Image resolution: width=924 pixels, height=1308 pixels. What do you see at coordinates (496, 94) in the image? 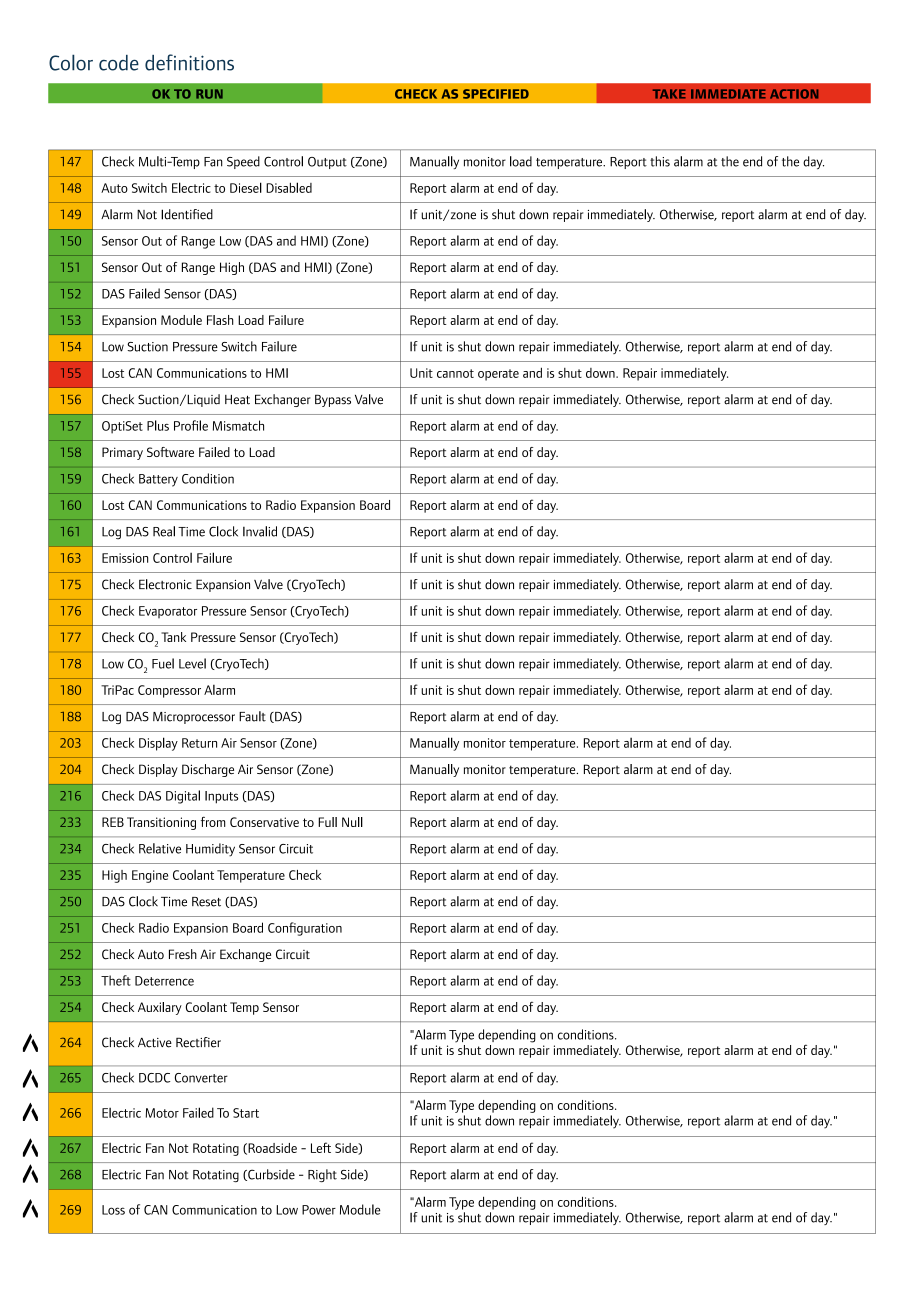
I see `SPECIFIED` at bounding box center [496, 94].
